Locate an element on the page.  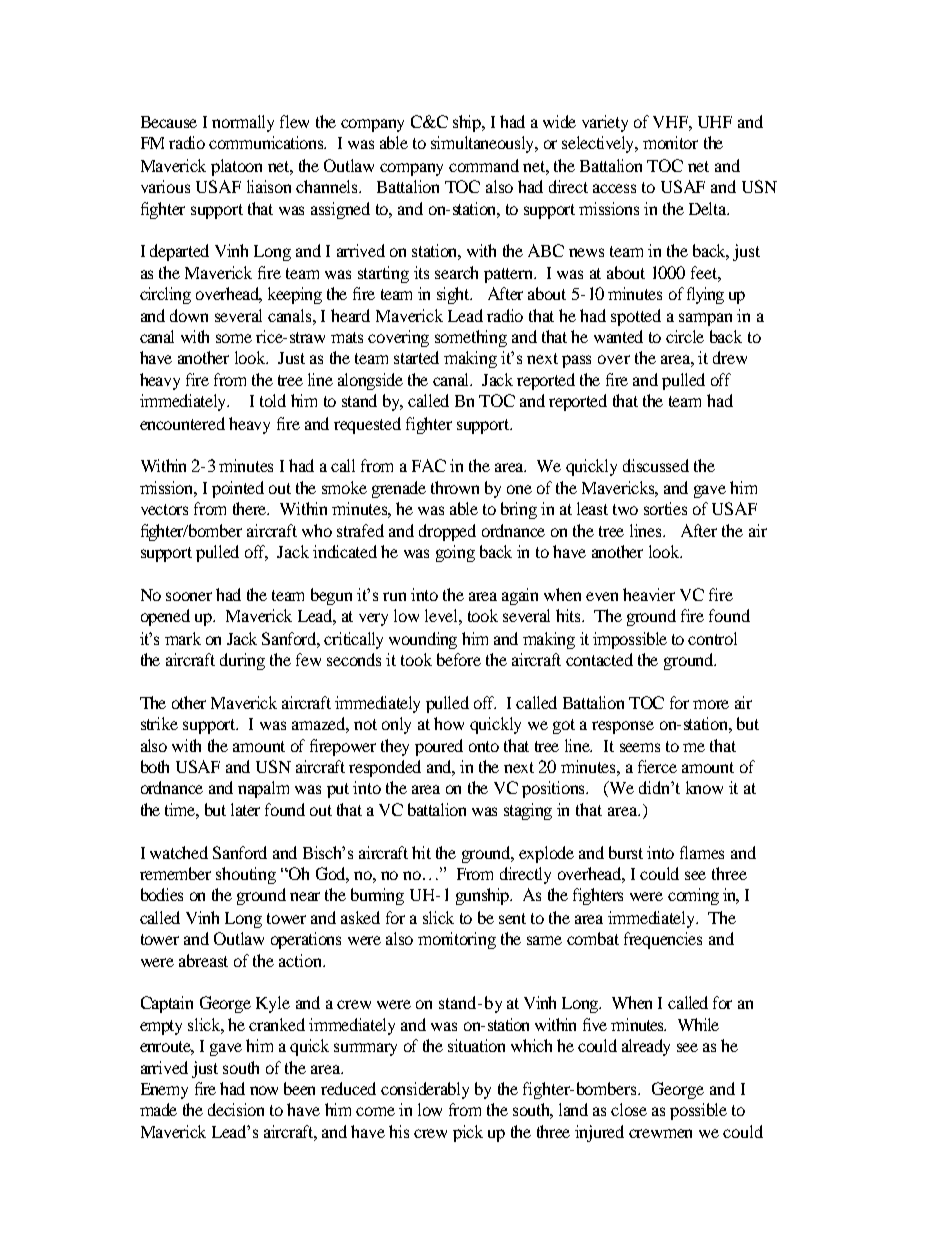
heavier is located at coordinates (649, 594).
